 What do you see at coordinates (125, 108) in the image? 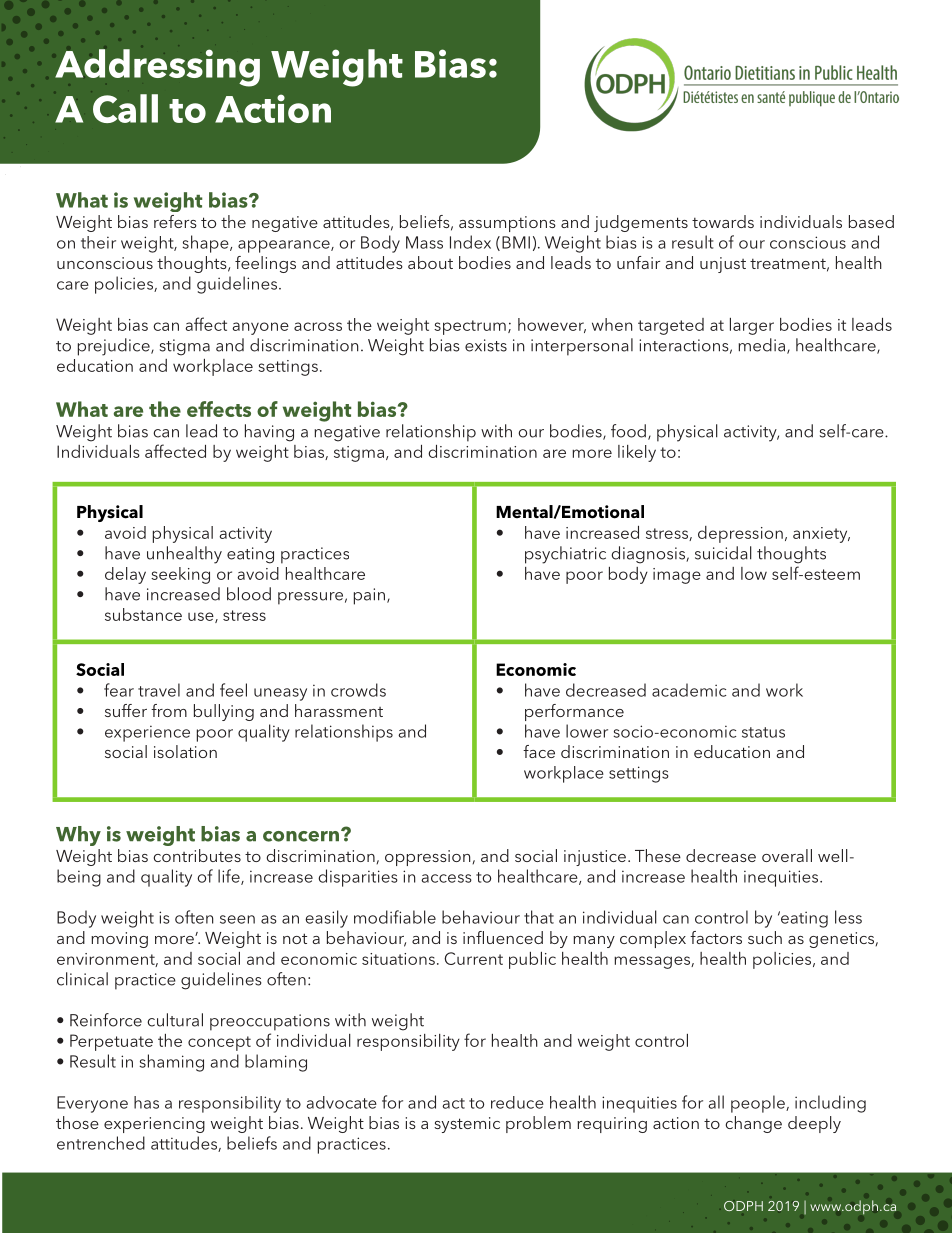
I see `Call` at bounding box center [125, 108].
